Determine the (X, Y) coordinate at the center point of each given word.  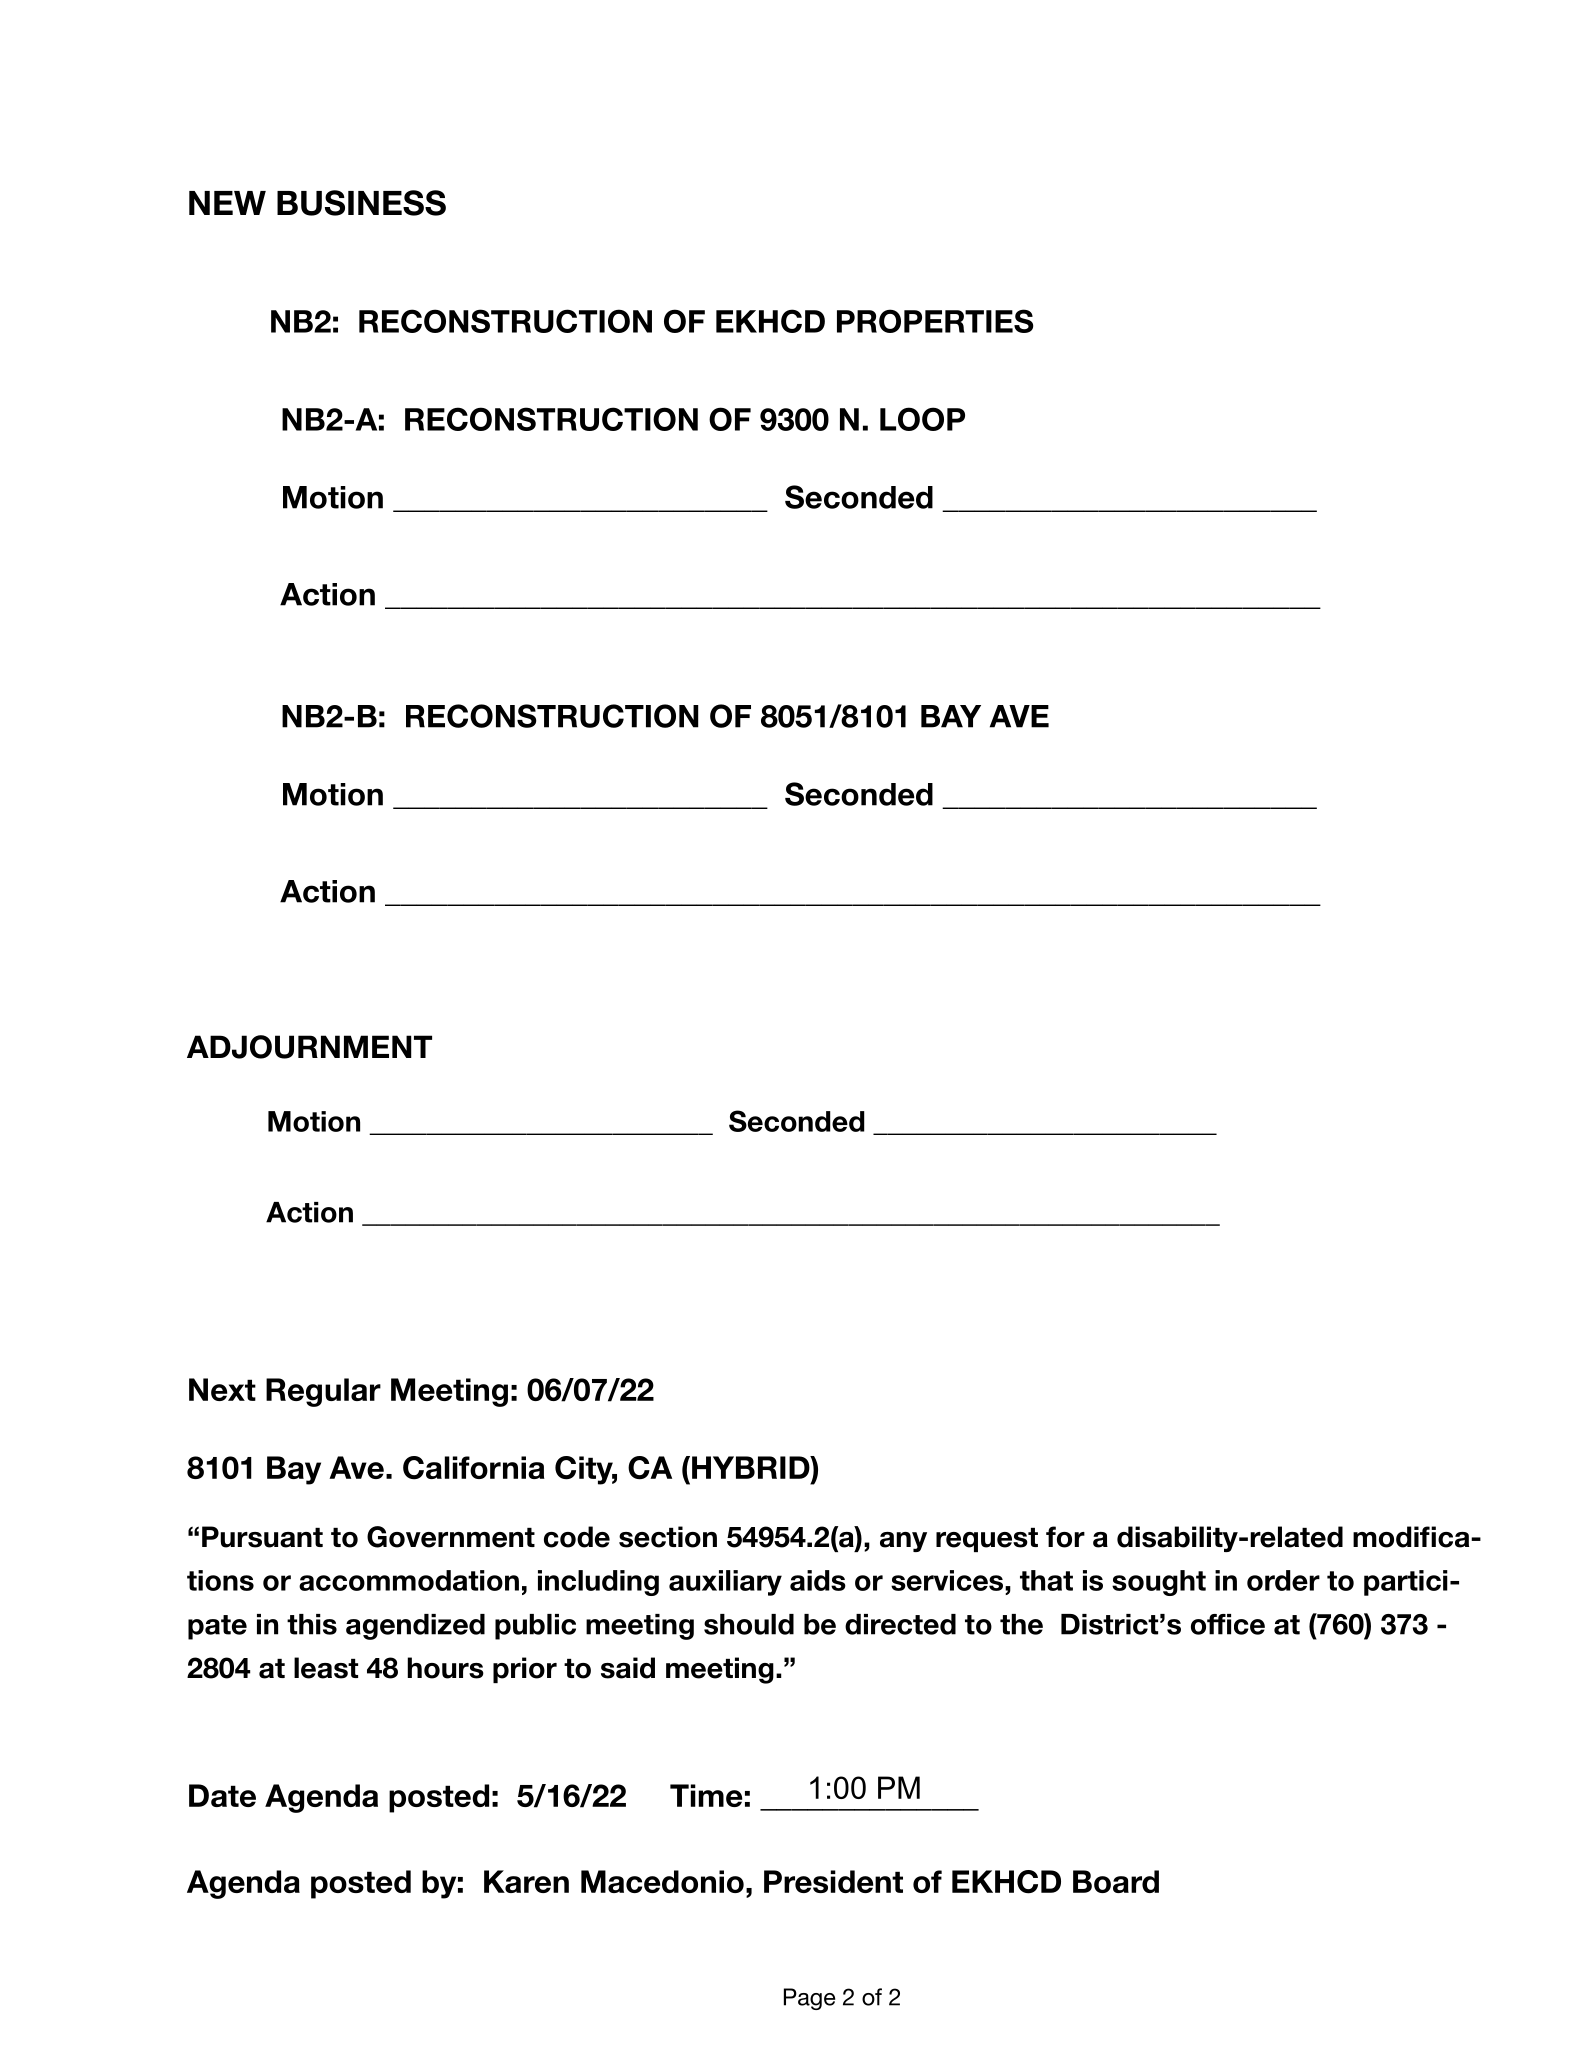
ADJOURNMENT (309, 1047)
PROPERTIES (935, 321)
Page (809, 1999)
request (987, 1540)
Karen (526, 1881)
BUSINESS (361, 203)
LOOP (922, 419)
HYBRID (752, 1467)
